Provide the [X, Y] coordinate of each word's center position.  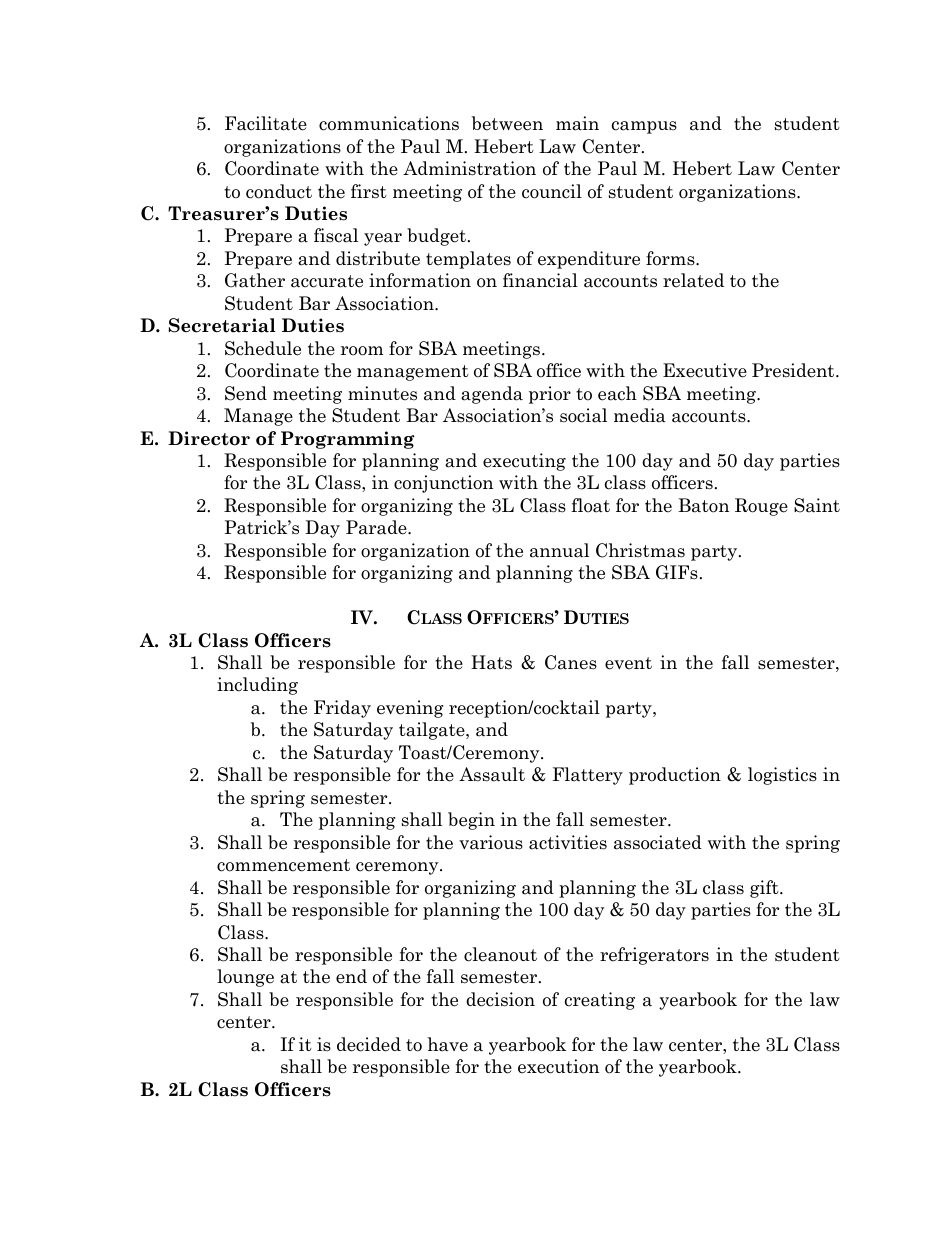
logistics [782, 776]
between [507, 123]
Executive [705, 370]
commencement [283, 865]
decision [500, 999]
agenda [492, 395]
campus [644, 127]
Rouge [761, 507]
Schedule [263, 348]
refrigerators [654, 956]
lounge [245, 978]
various [491, 842]
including [257, 686]
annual [559, 550]
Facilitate [266, 123]
